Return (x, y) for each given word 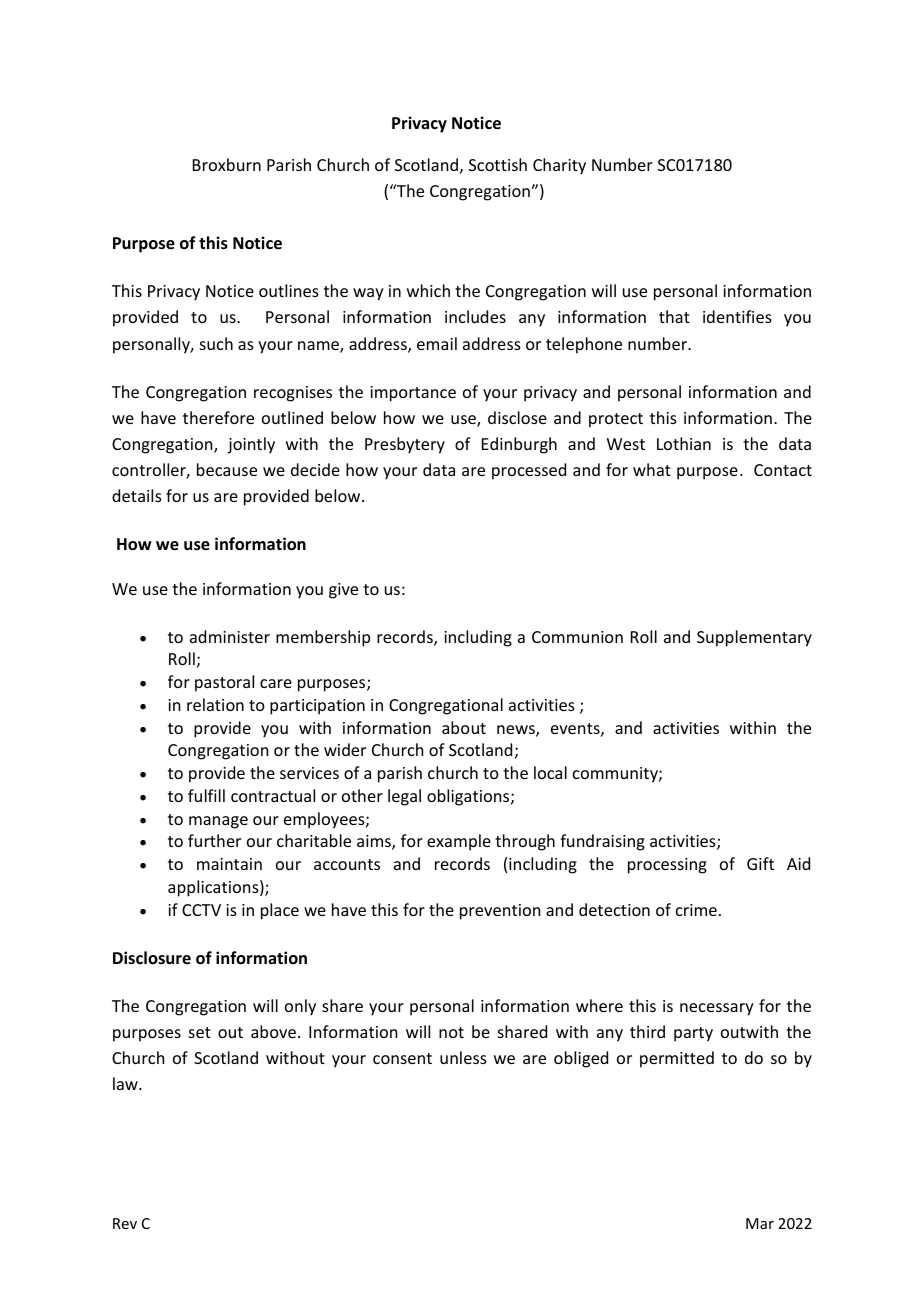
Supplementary (754, 638)
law (126, 1083)
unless (463, 1057)
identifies (737, 316)
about (464, 727)
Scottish (498, 164)
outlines (289, 290)
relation (215, 704)
